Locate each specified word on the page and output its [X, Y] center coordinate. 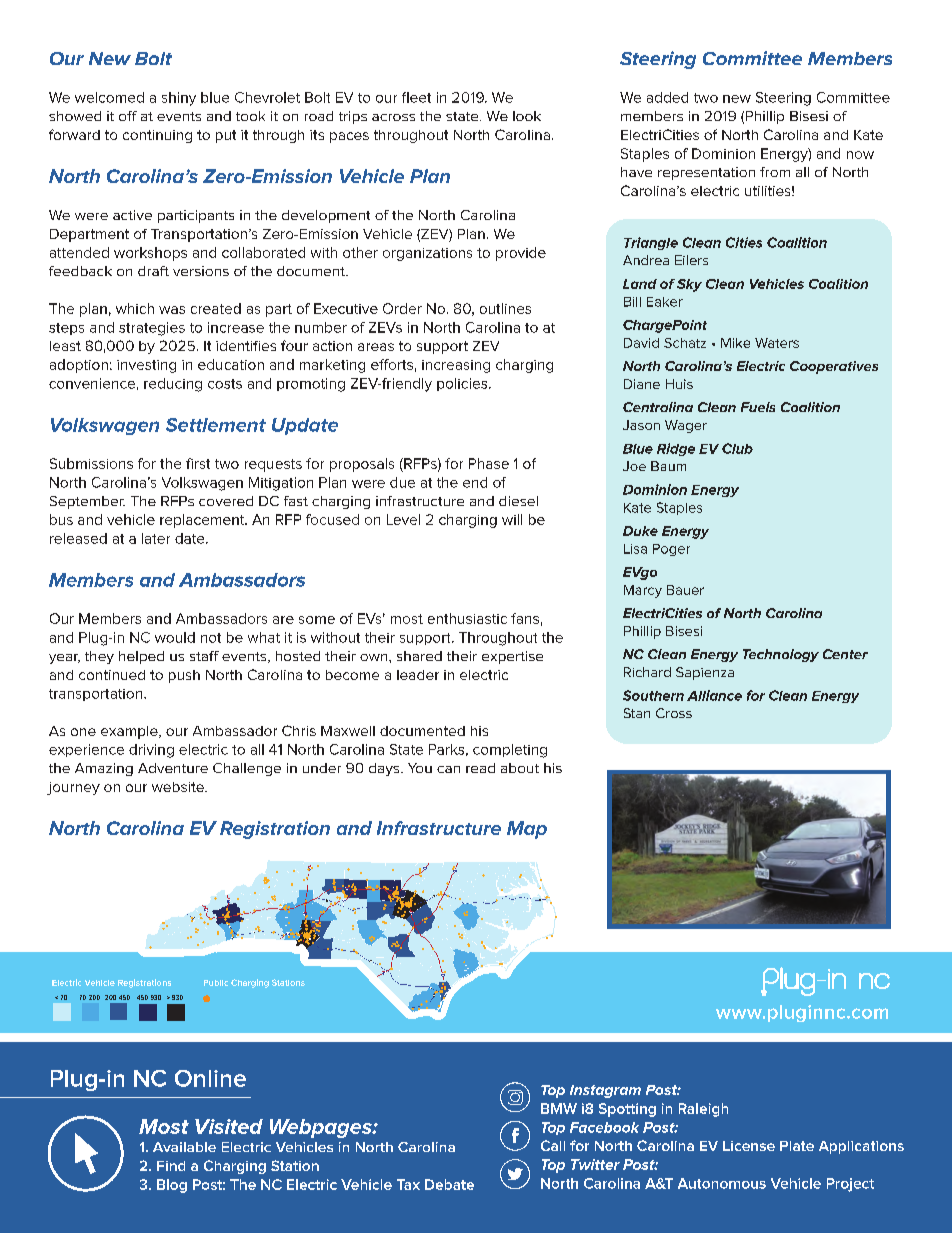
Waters [777, 343]
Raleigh [703, 1110]
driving [151, 751]
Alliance [714, 695]
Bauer [685, 590]
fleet [416, 97]
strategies [152, 329]
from [775, 172]
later [156, 538]
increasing [456, 366]
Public [216, 983]
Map [527, 830]
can [448, 769]
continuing [157, 136]
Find [171, 1166]
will [512, 519]
